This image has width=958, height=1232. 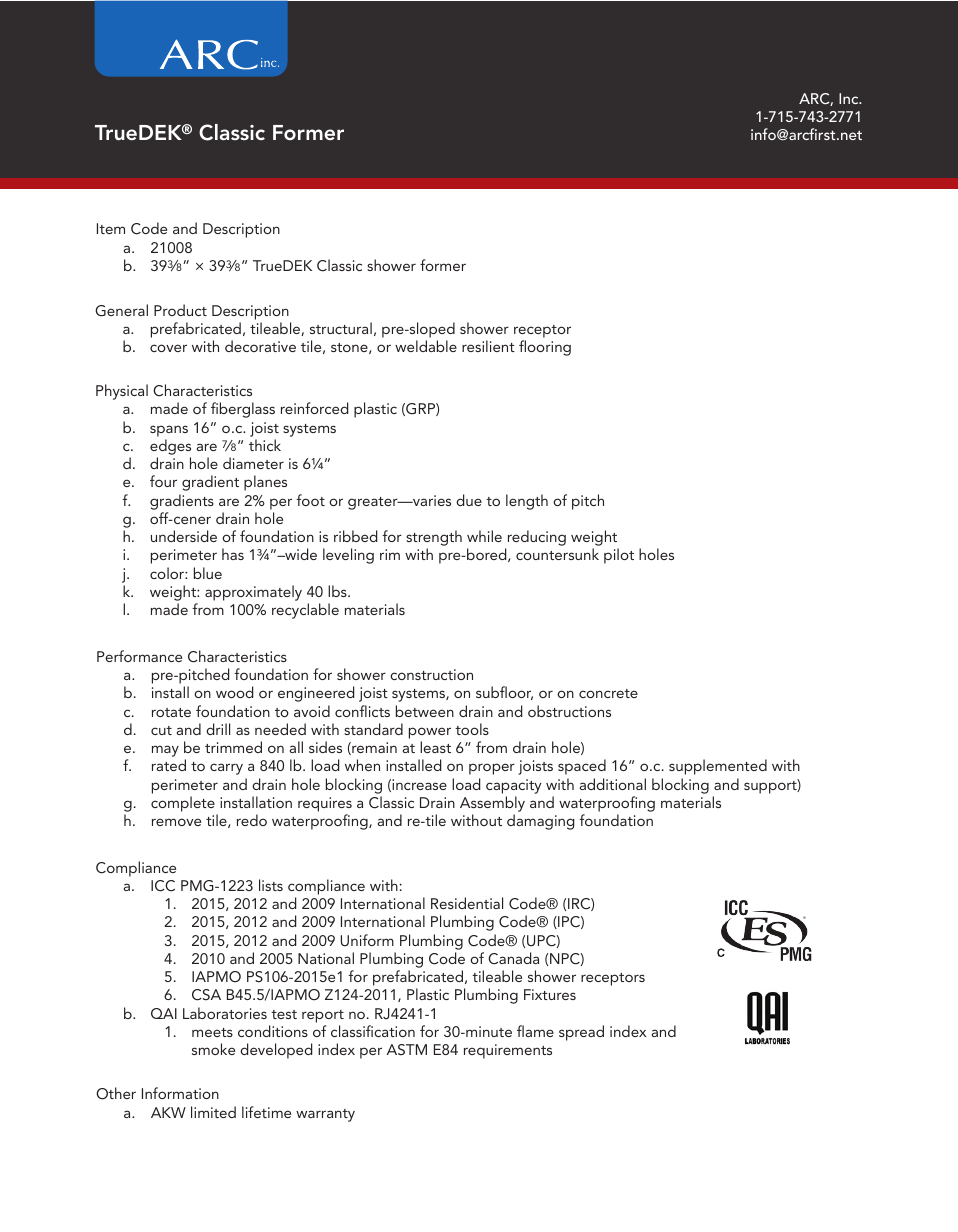 What do you see at coordinates (183, 804) in the image?
I see `complete` at bounding box center [183, 804].
